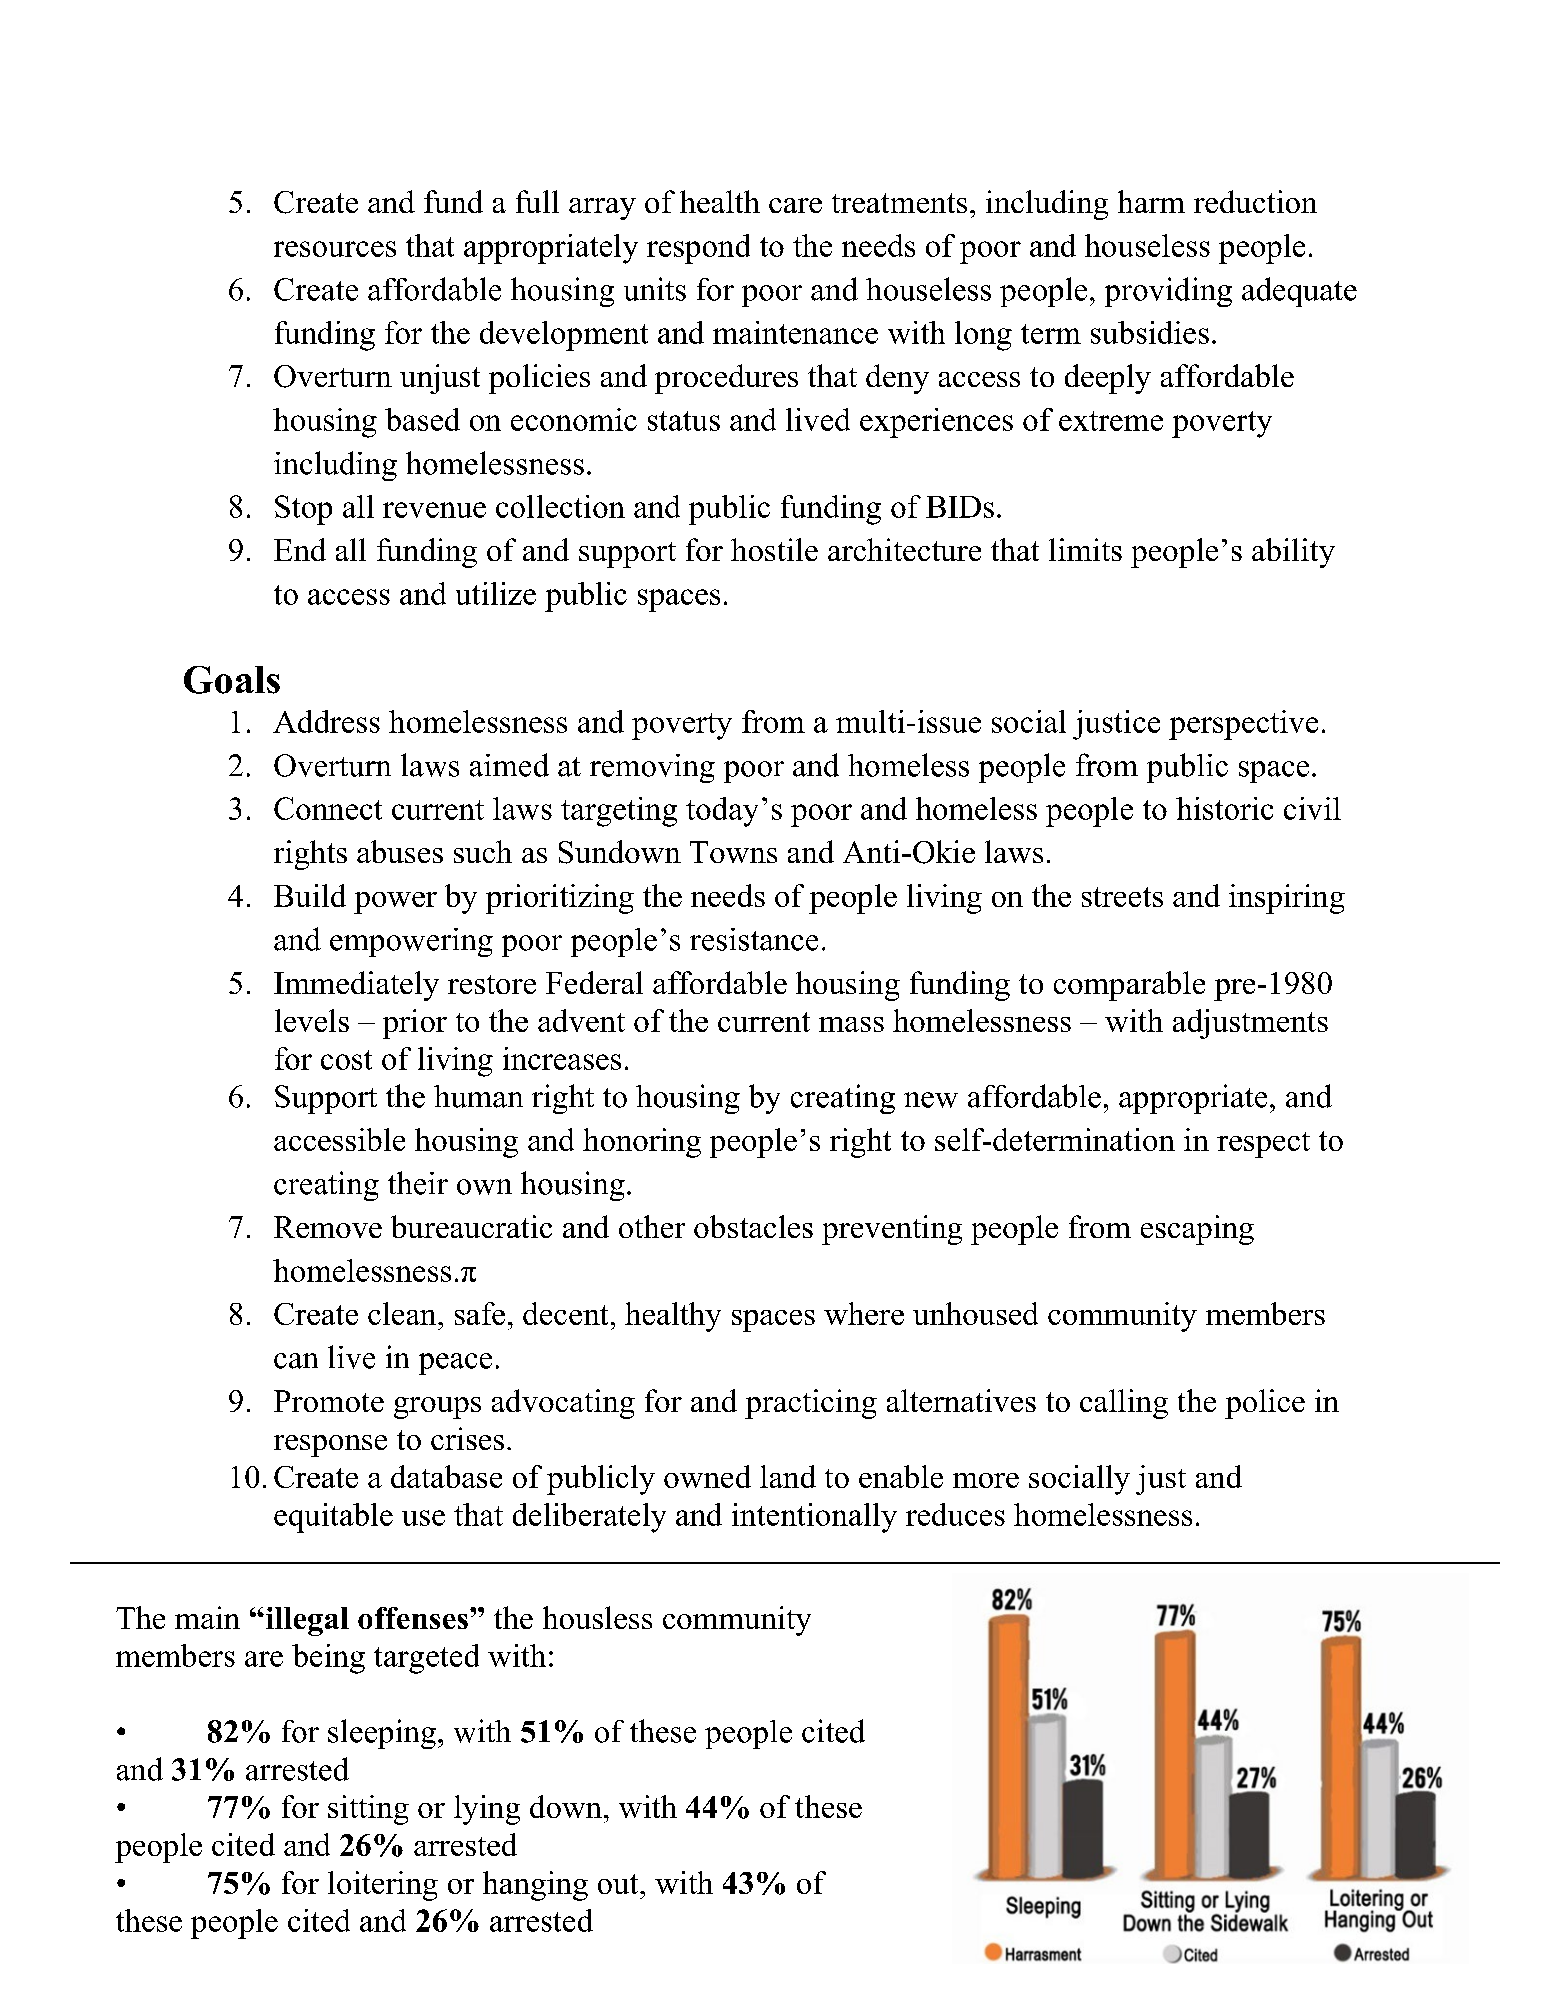  What do you see at coordinates (619, 1884) in the screenshot?
I see `out` at bounding box center [619, 1884].
